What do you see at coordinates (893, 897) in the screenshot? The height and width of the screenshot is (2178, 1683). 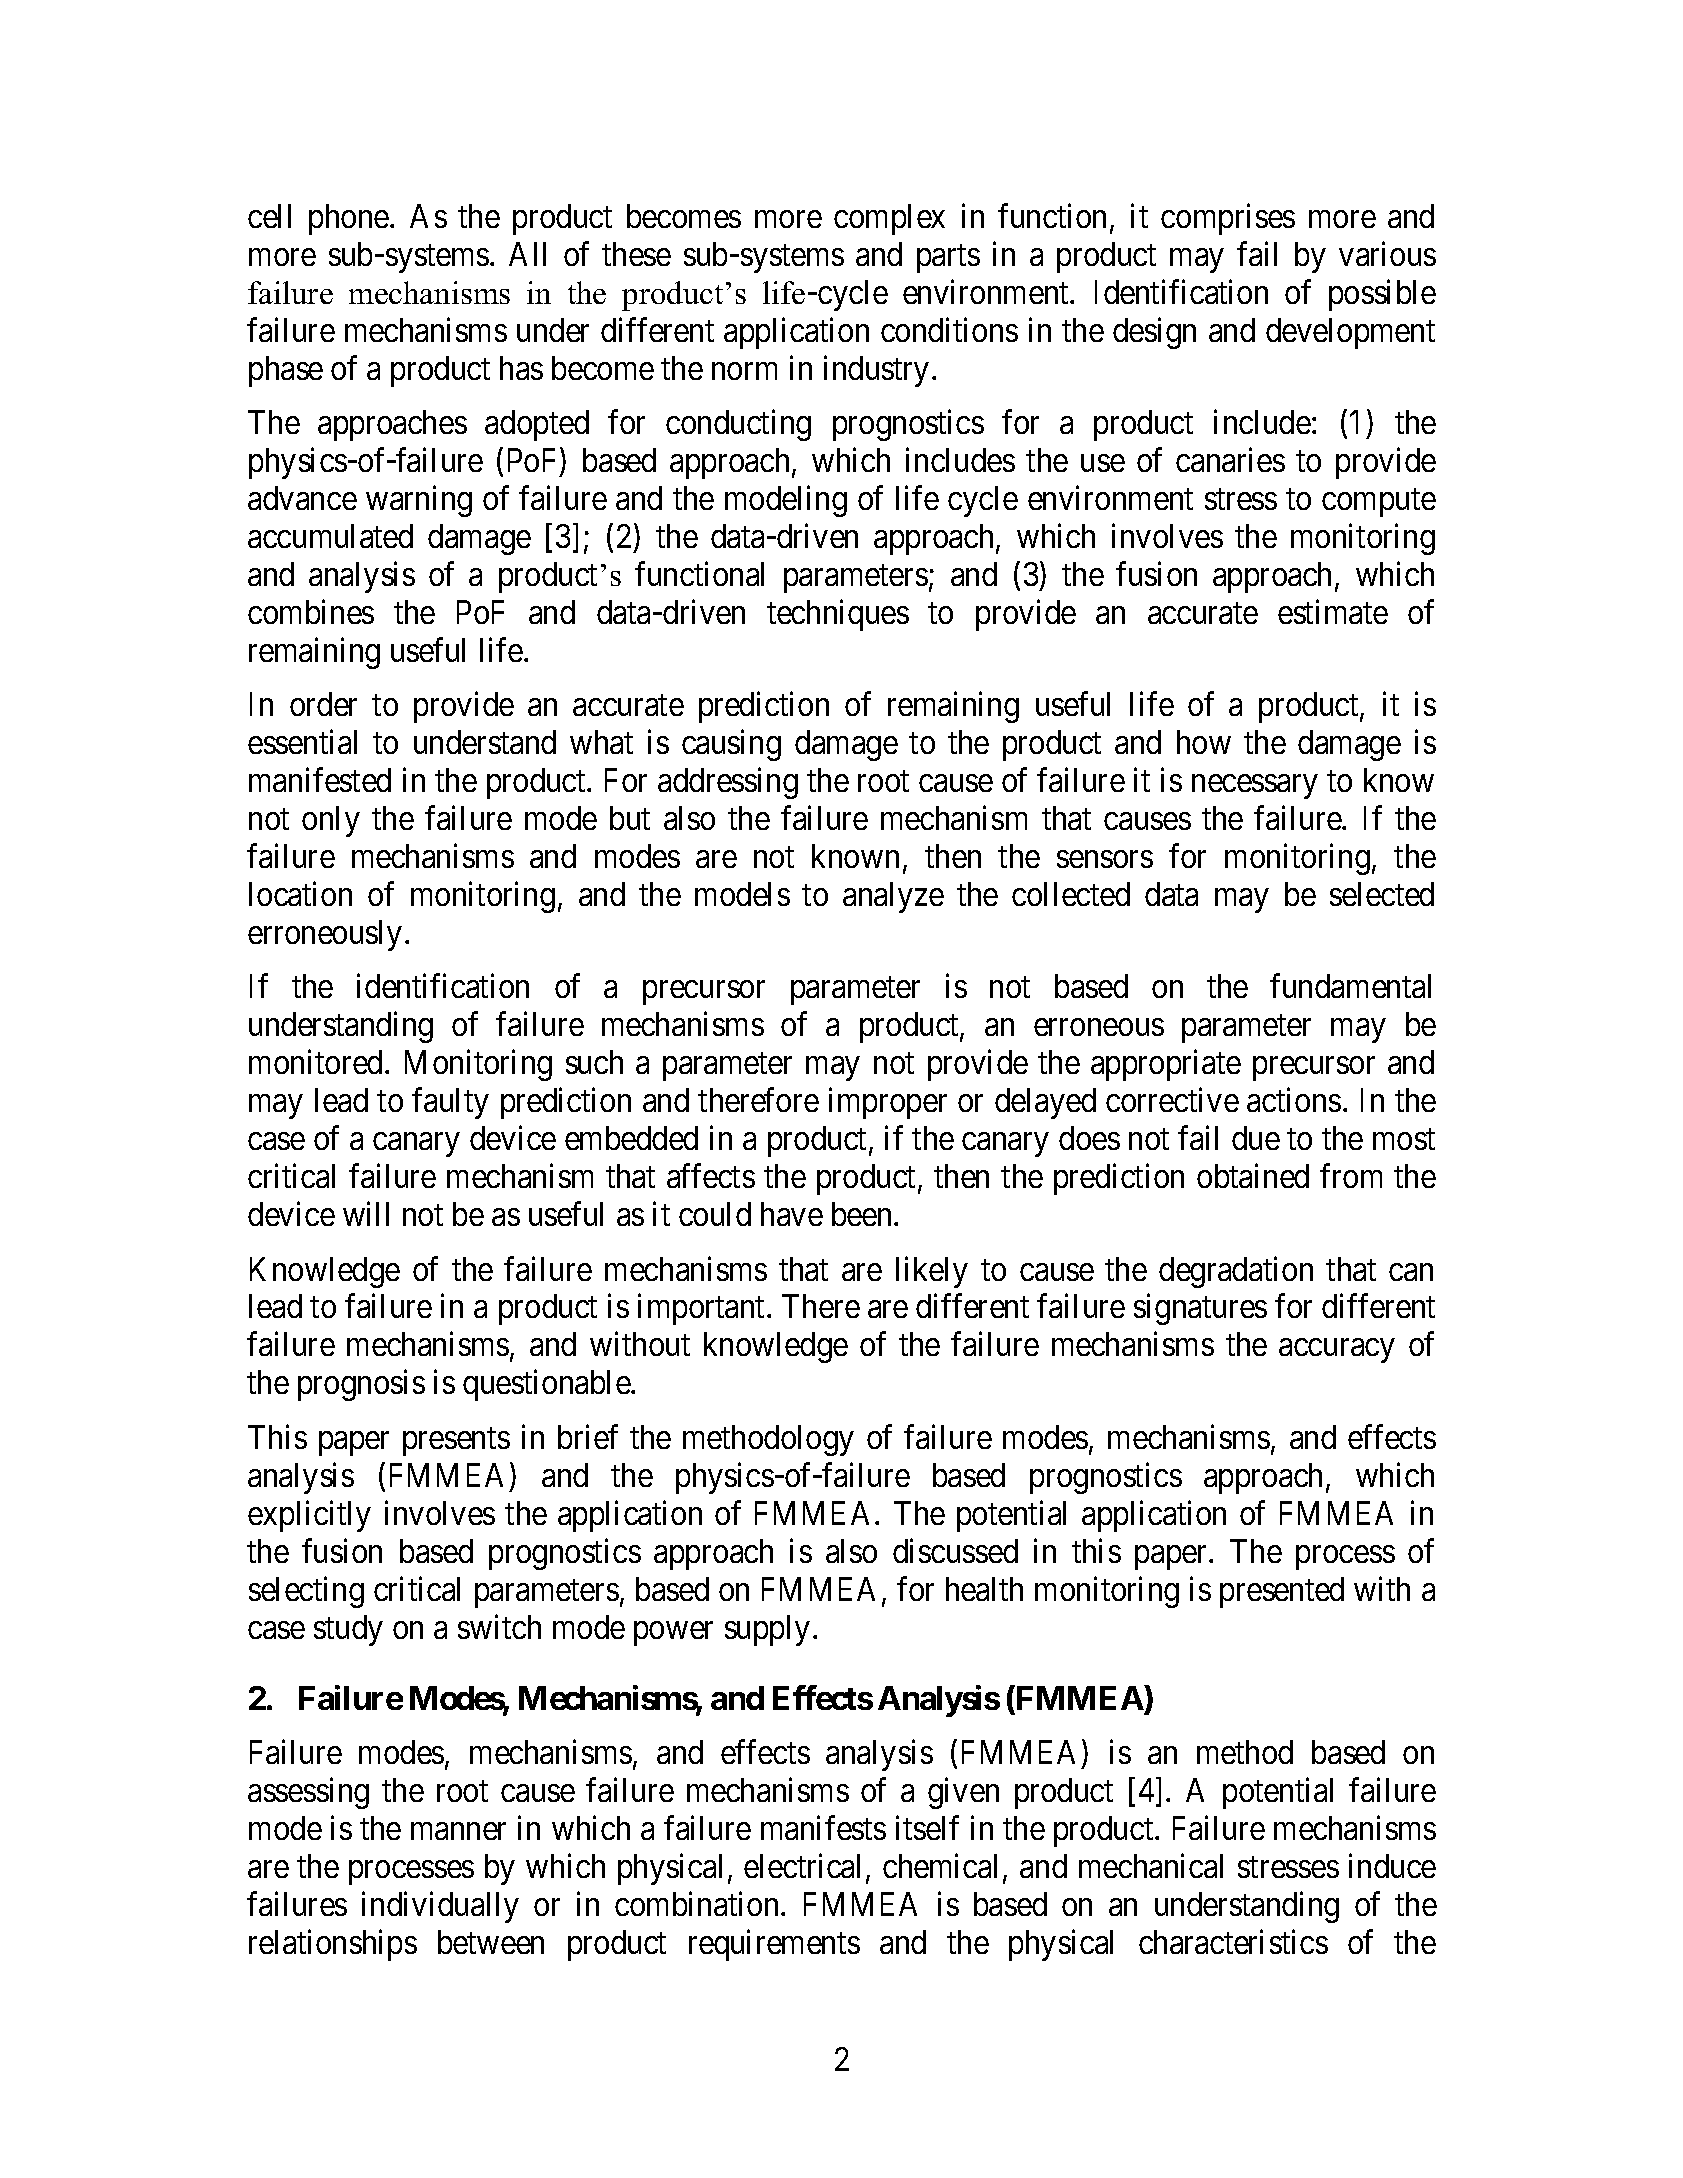 I see `analyze` at bounding box center [893, 897].
